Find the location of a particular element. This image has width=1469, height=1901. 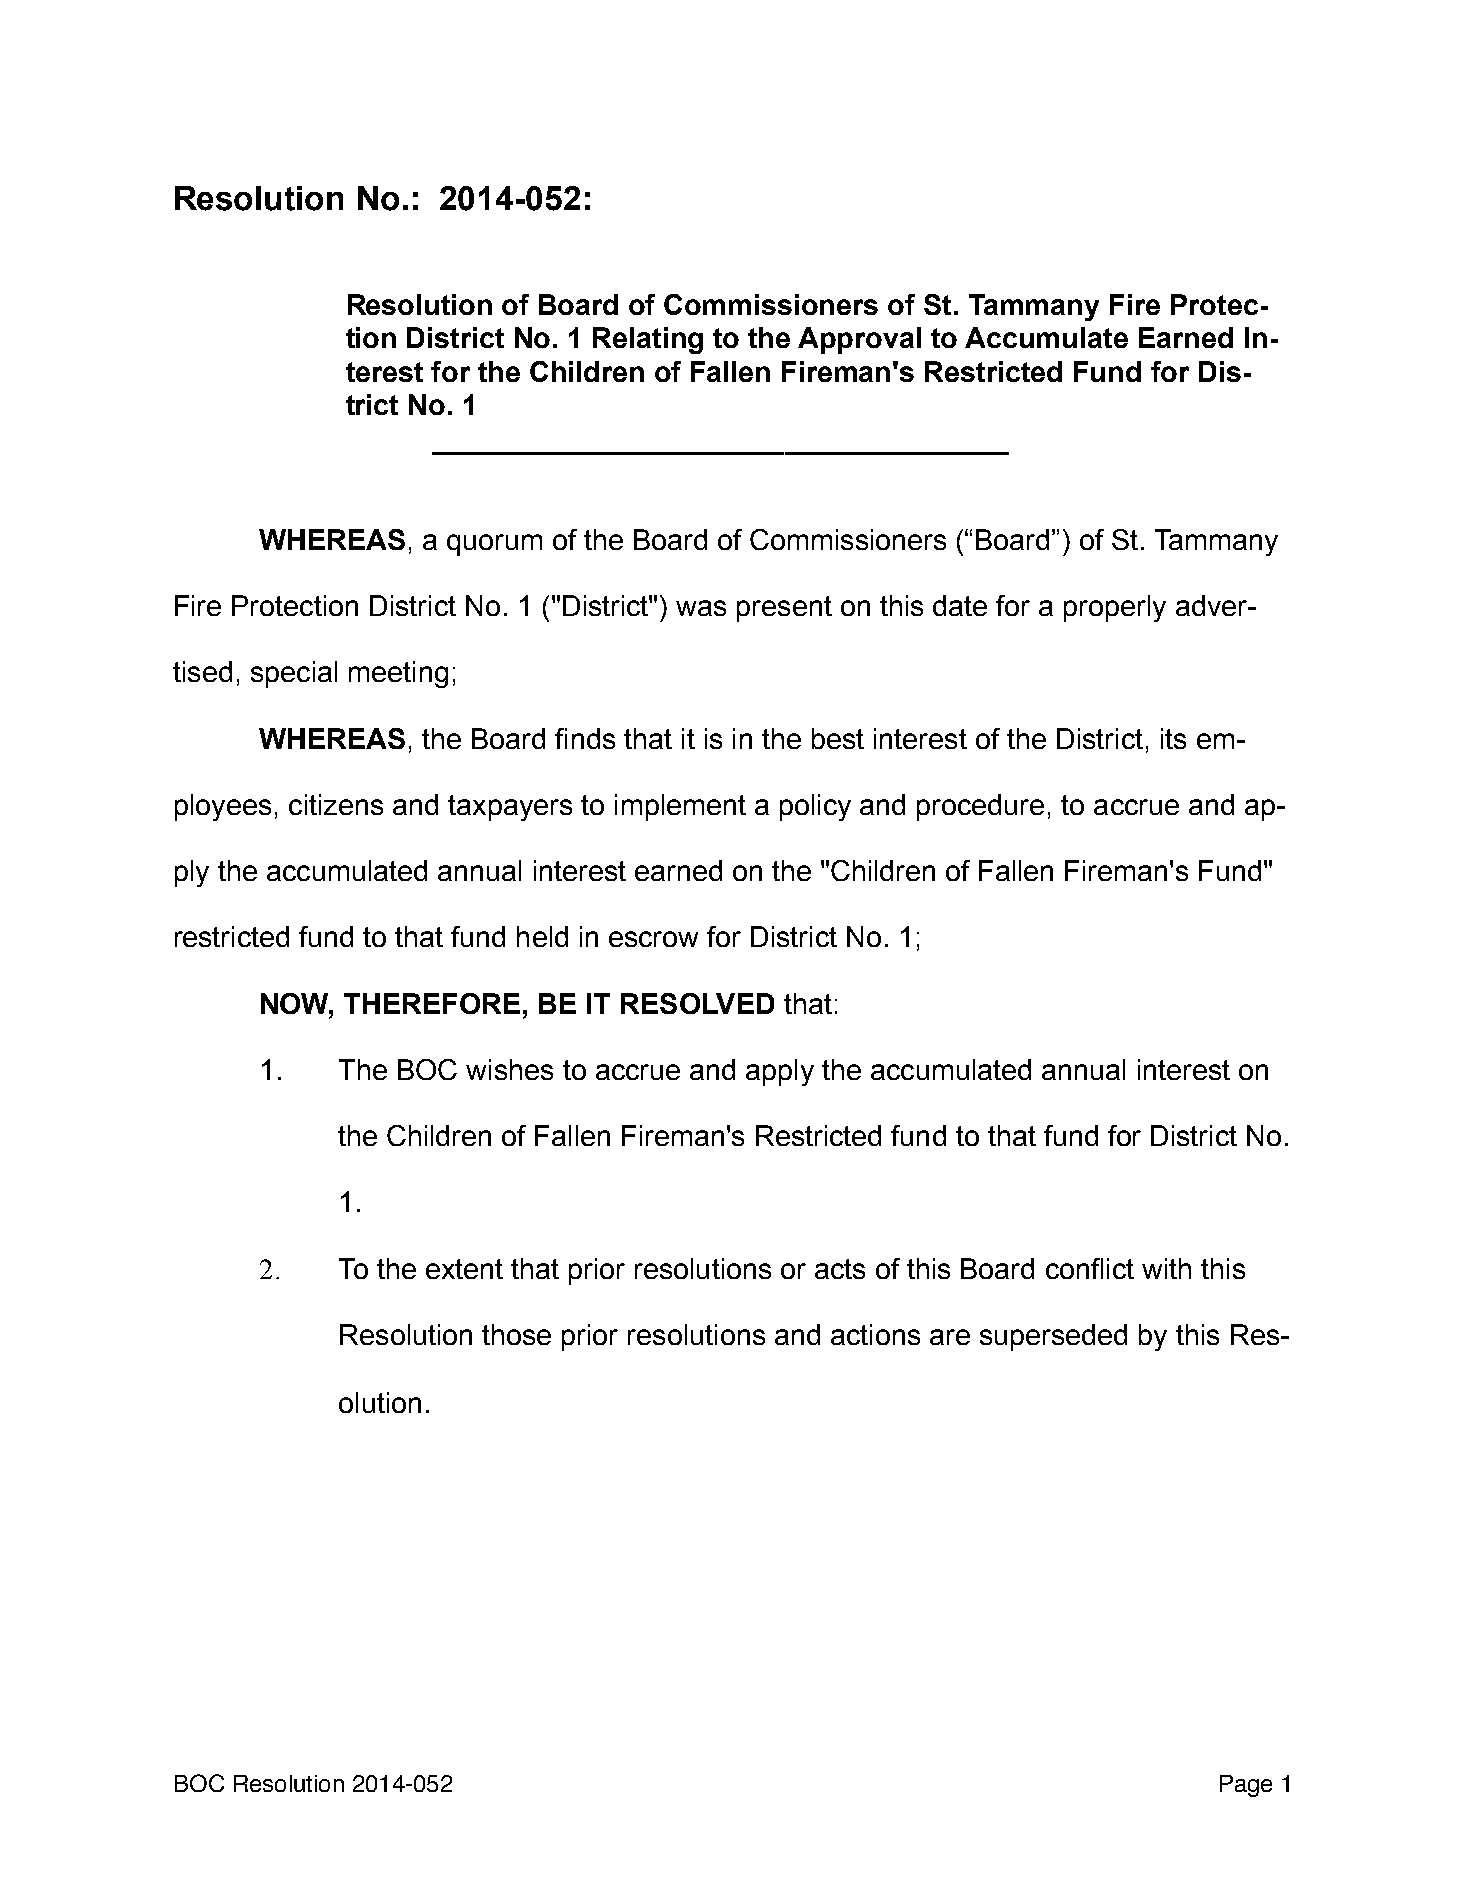

Page is located at coordinates (1246, 1786).
